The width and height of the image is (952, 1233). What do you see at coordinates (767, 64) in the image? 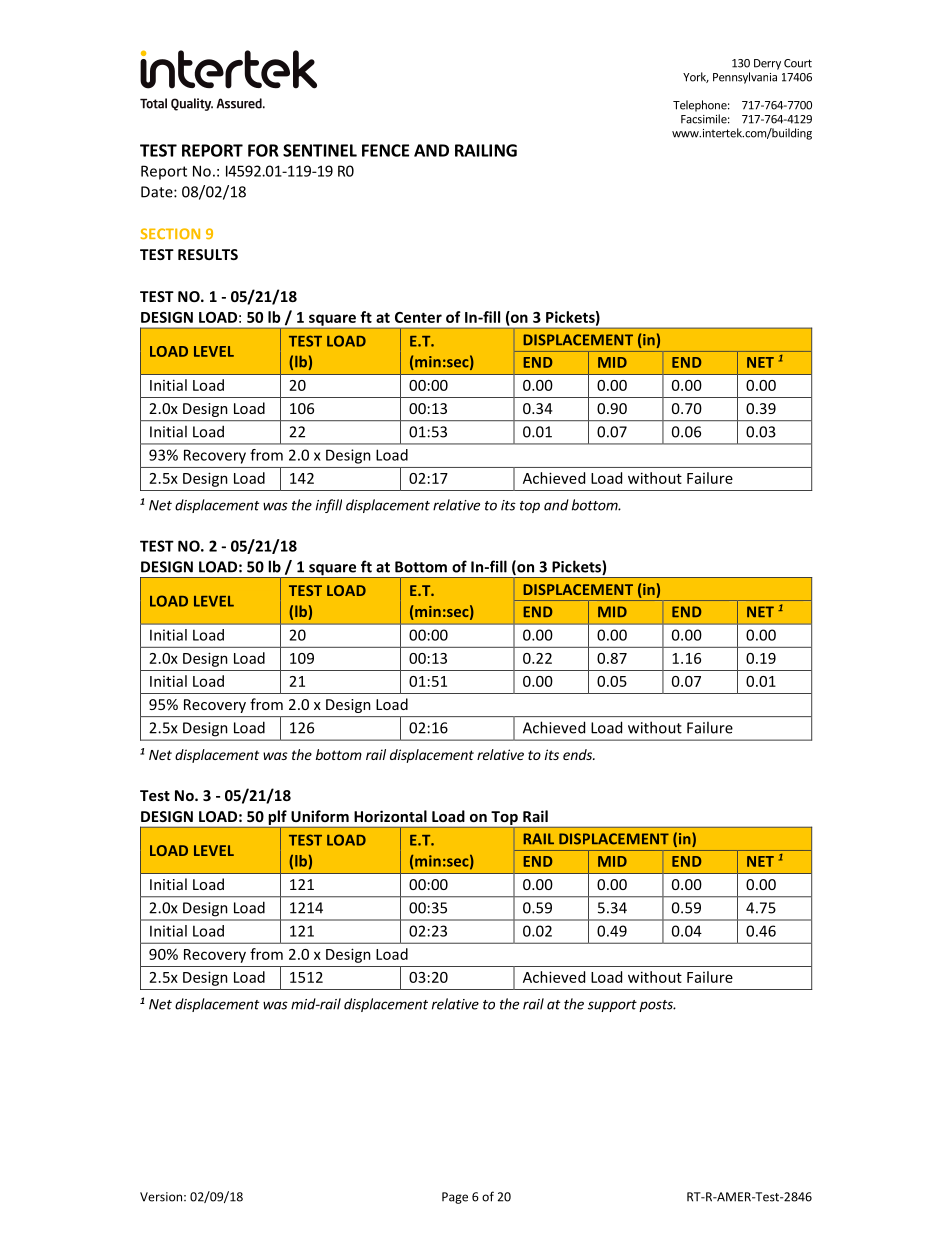
I see `Derry` at bounding box center [767, 64].
